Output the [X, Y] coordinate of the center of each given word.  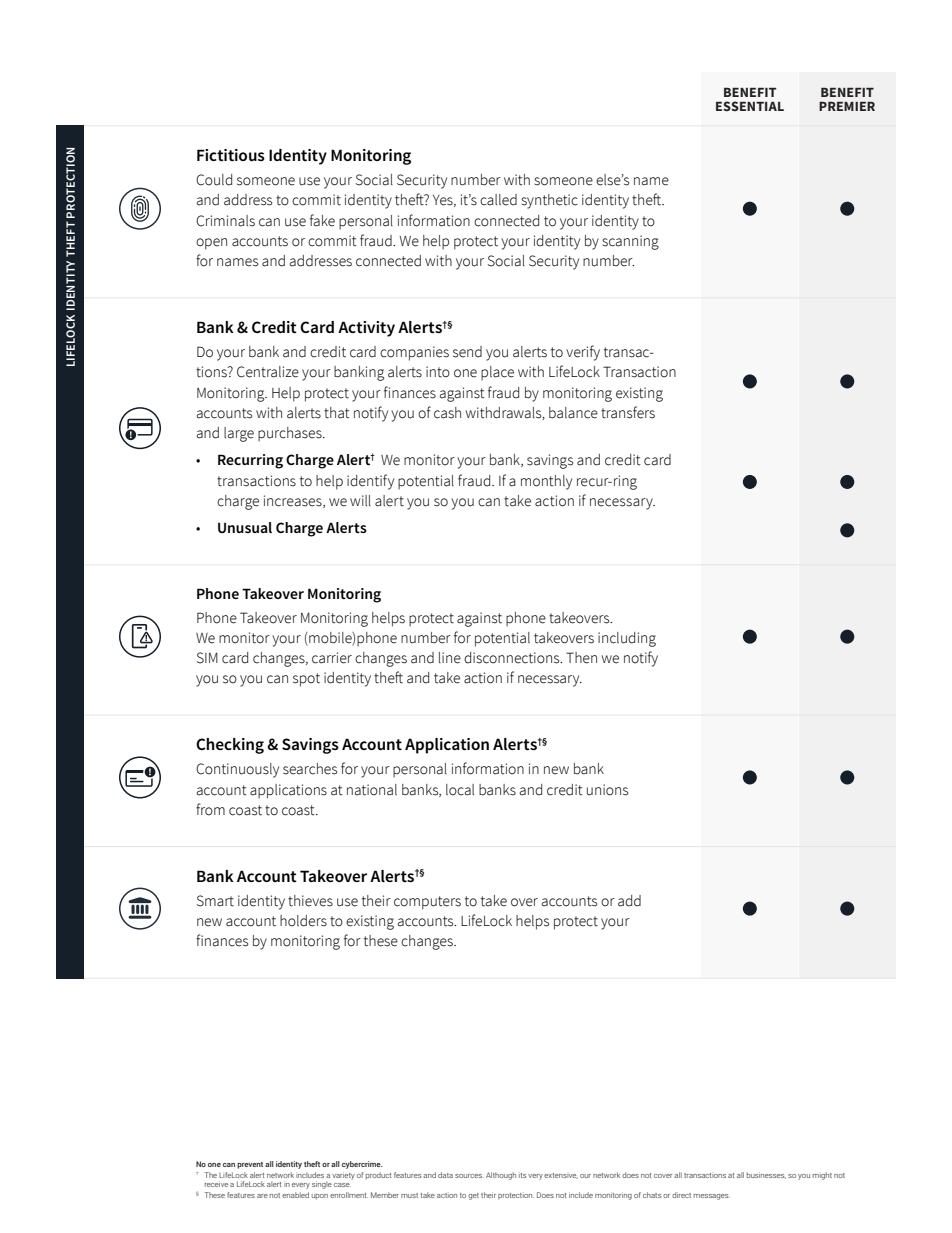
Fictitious [231, 155]
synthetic [549, 201]
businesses [766, 1175]
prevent [250, 1165]
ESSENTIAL [750, 106]
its [522, 1175]
